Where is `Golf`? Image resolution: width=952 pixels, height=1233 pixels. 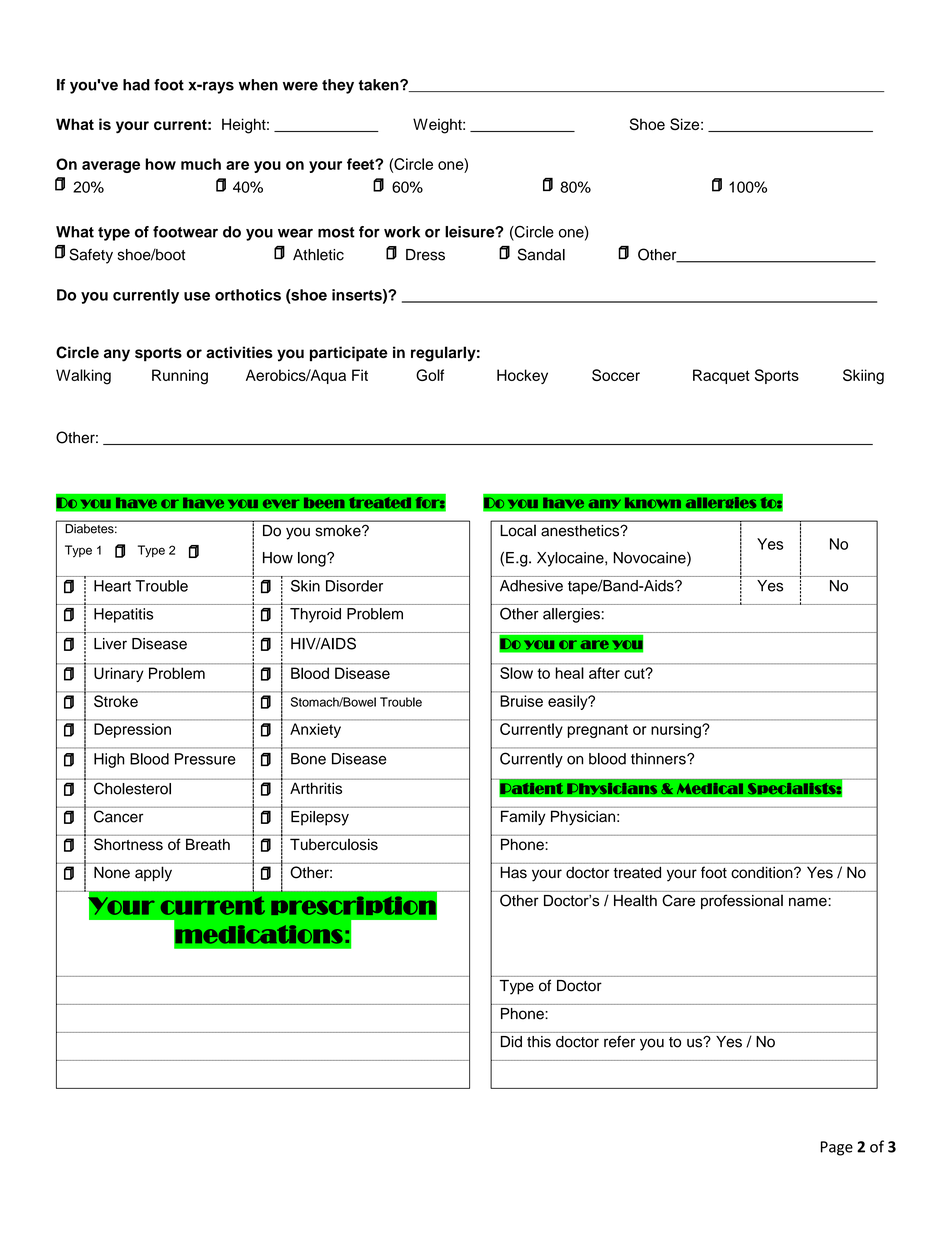 Golf is located at coordinates (430, 375).
